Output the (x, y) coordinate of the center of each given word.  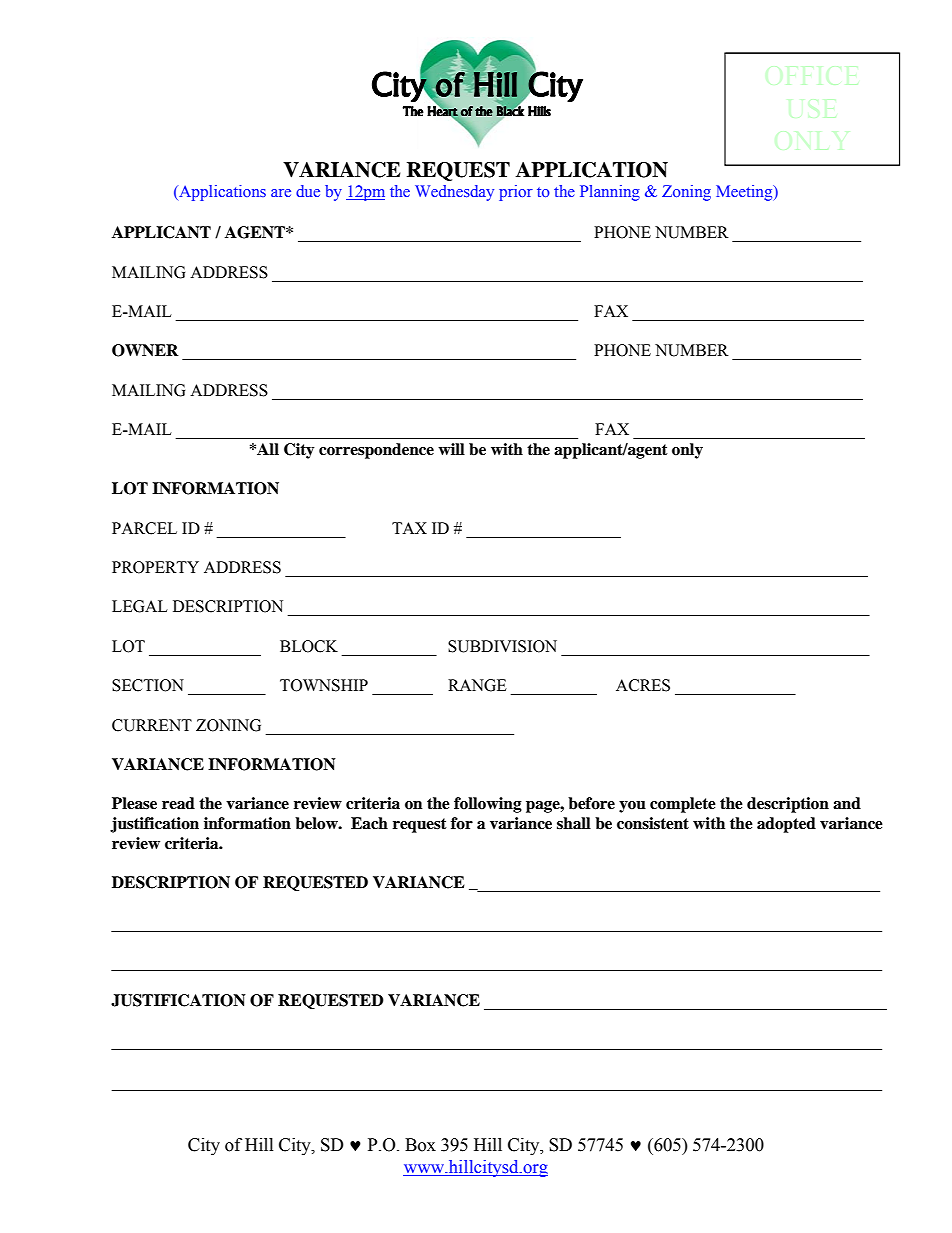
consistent (653, 823)
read (178, 803)
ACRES (643, 685)
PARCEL (144, 528)
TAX (409, 528)
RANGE (477, 685)
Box (420, 1145)
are (281, 193)
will (451, 449)
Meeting (745, 193)
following (488, 805)
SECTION (148, 685)
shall (574, 823)
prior (516, 193)
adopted (786, 825)
